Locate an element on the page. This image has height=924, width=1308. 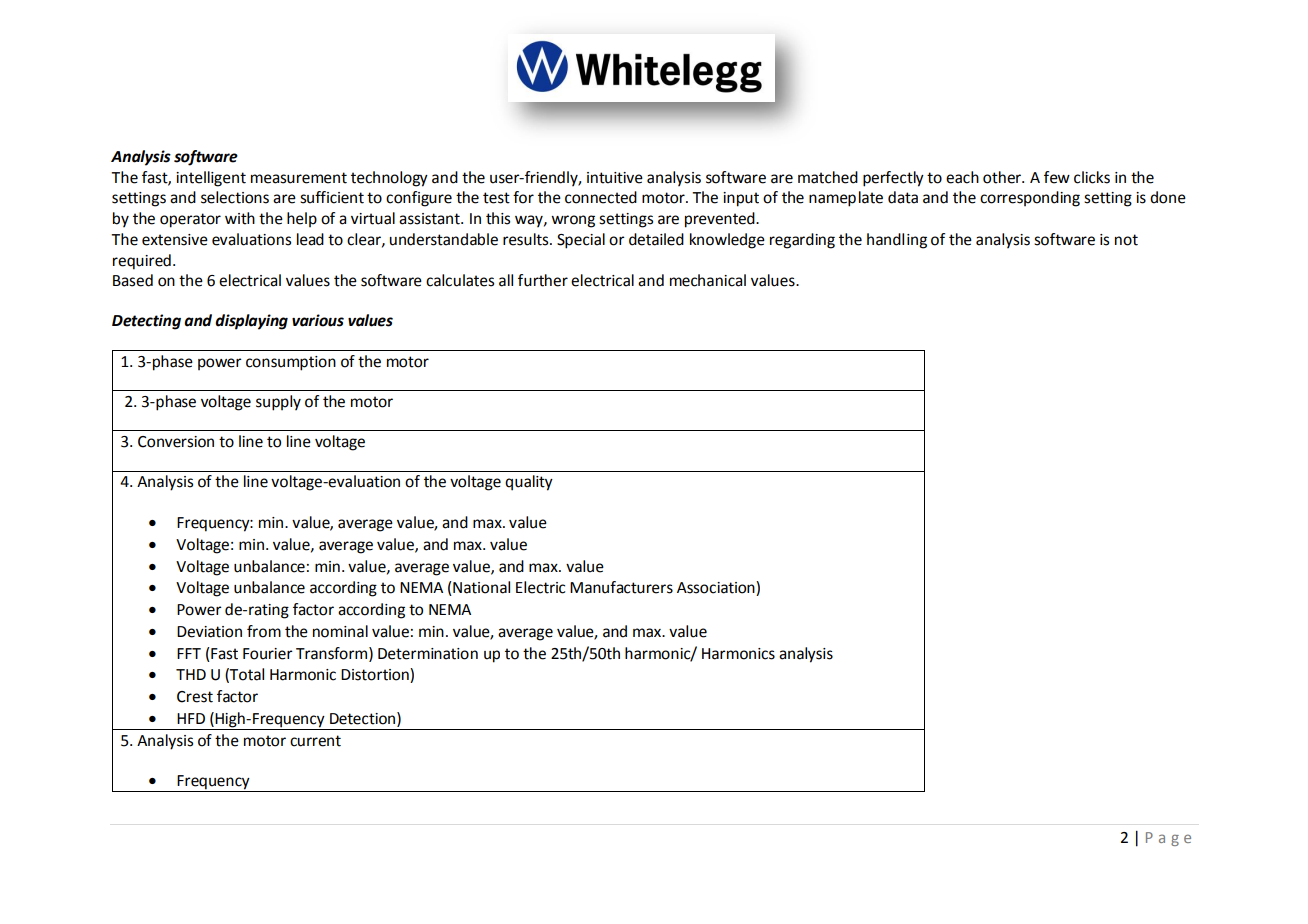
Association is located at coordinates (717, 588).
